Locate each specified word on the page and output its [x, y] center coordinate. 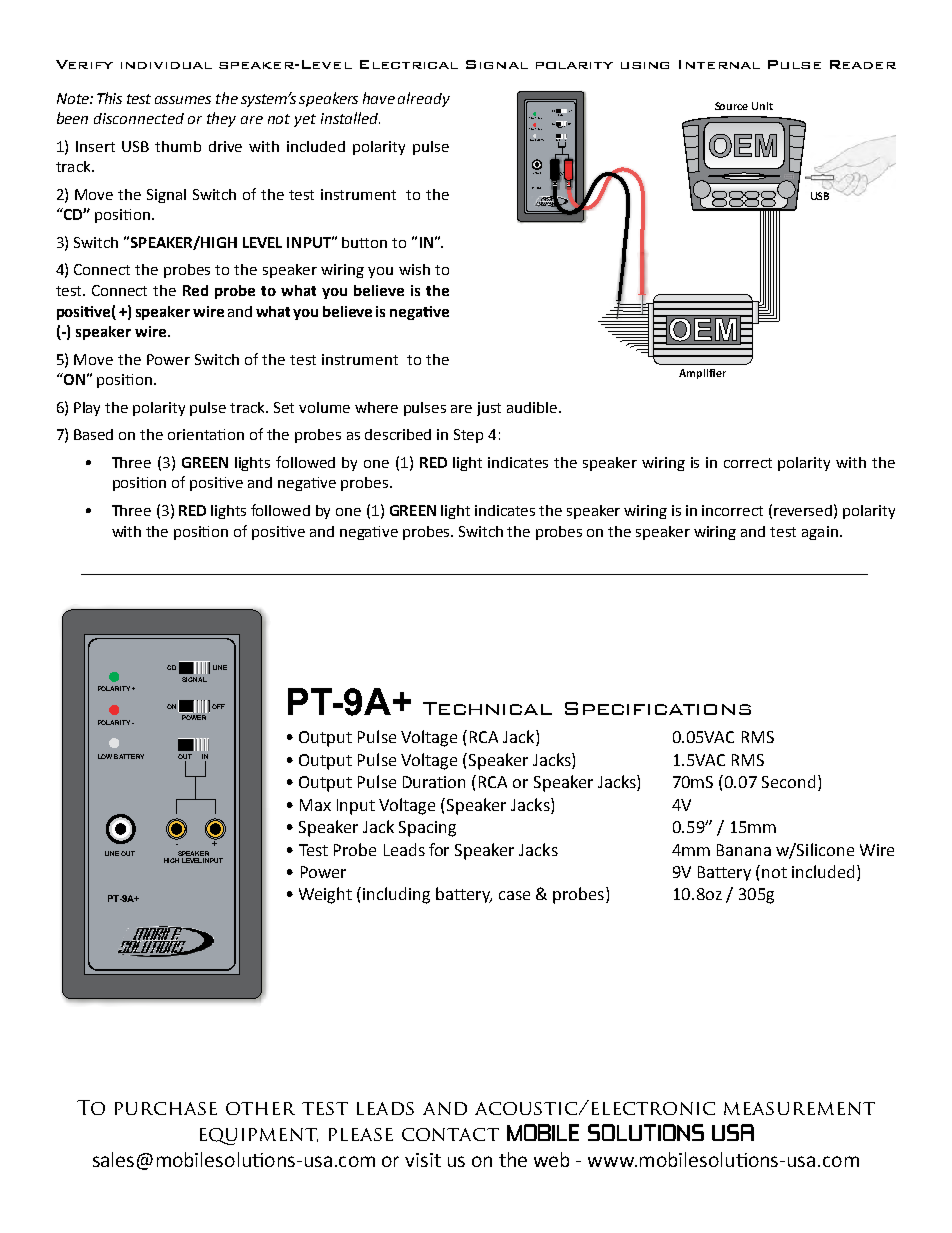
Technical [487, 708]
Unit [762, 106]
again [820, 533]
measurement [799, 1108]
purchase [166, 1108]
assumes [183, 100]
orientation [206, 434]
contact [450, 1134]
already [424, 99]
